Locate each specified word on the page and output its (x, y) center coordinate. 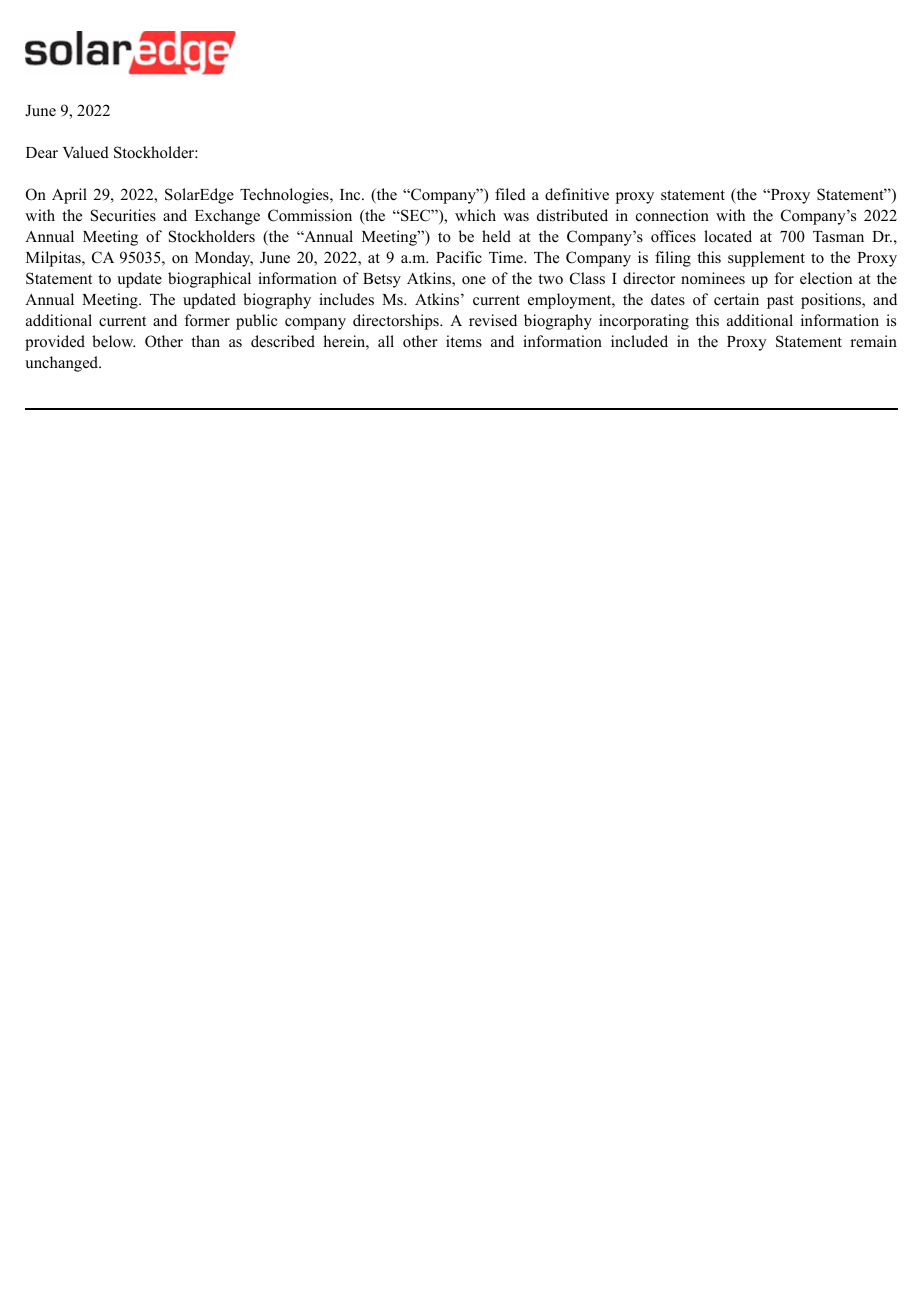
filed (510, 194)
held (496, 236)
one (474, 280)
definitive (577, 194)
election (826, 278)
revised (493, 320)
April (69, 196)
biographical (209, 280)
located (728, 236)
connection (672, 215)
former (207, 320)
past (780, 302)
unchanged (63, 364)
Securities (123, 215)
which (475, 215)
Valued (86, 152)
